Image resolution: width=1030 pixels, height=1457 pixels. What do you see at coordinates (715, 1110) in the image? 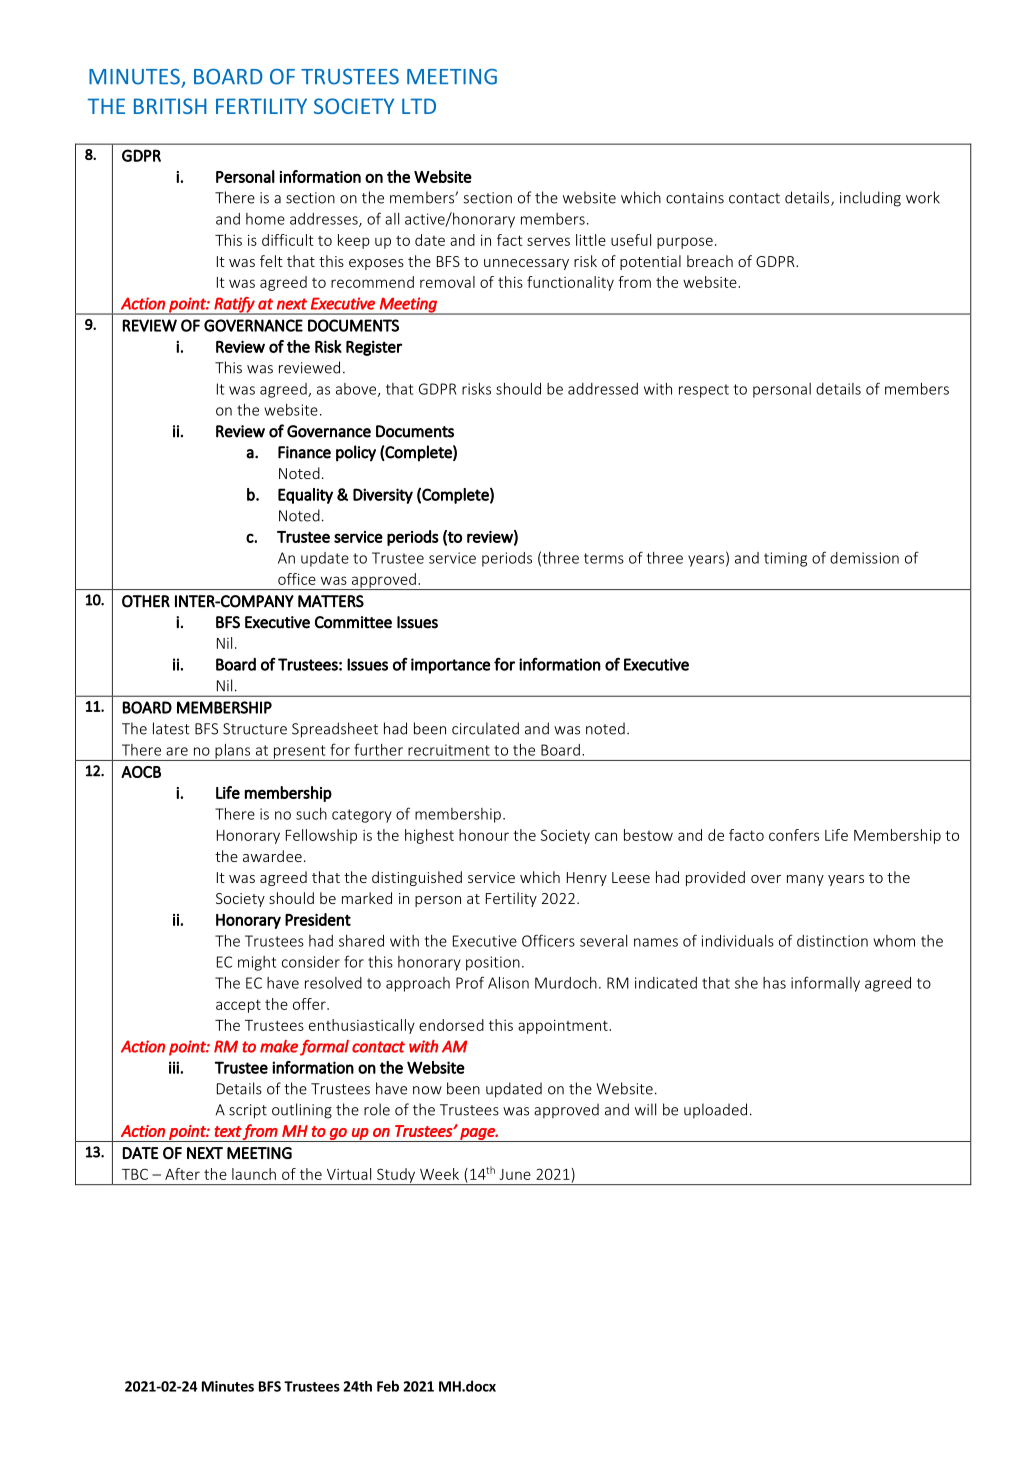
I see `uploaded` at bounding box center [715, 1110].
